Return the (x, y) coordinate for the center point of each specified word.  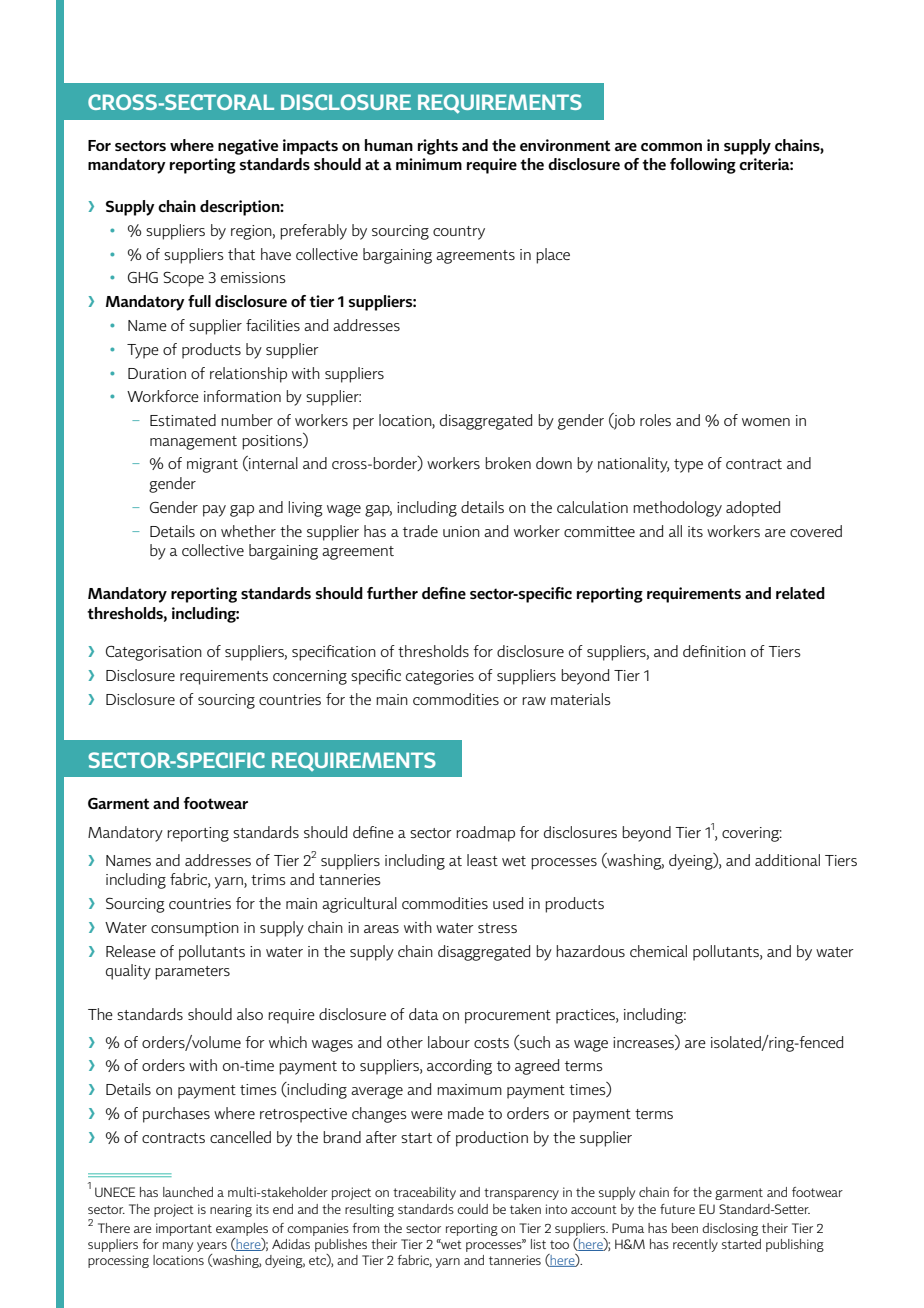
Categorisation (154, 653)
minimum (429, 164)
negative (248, 147)
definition (714, 651)
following (703, 166)
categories (440, 677)
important (184, 1229)
